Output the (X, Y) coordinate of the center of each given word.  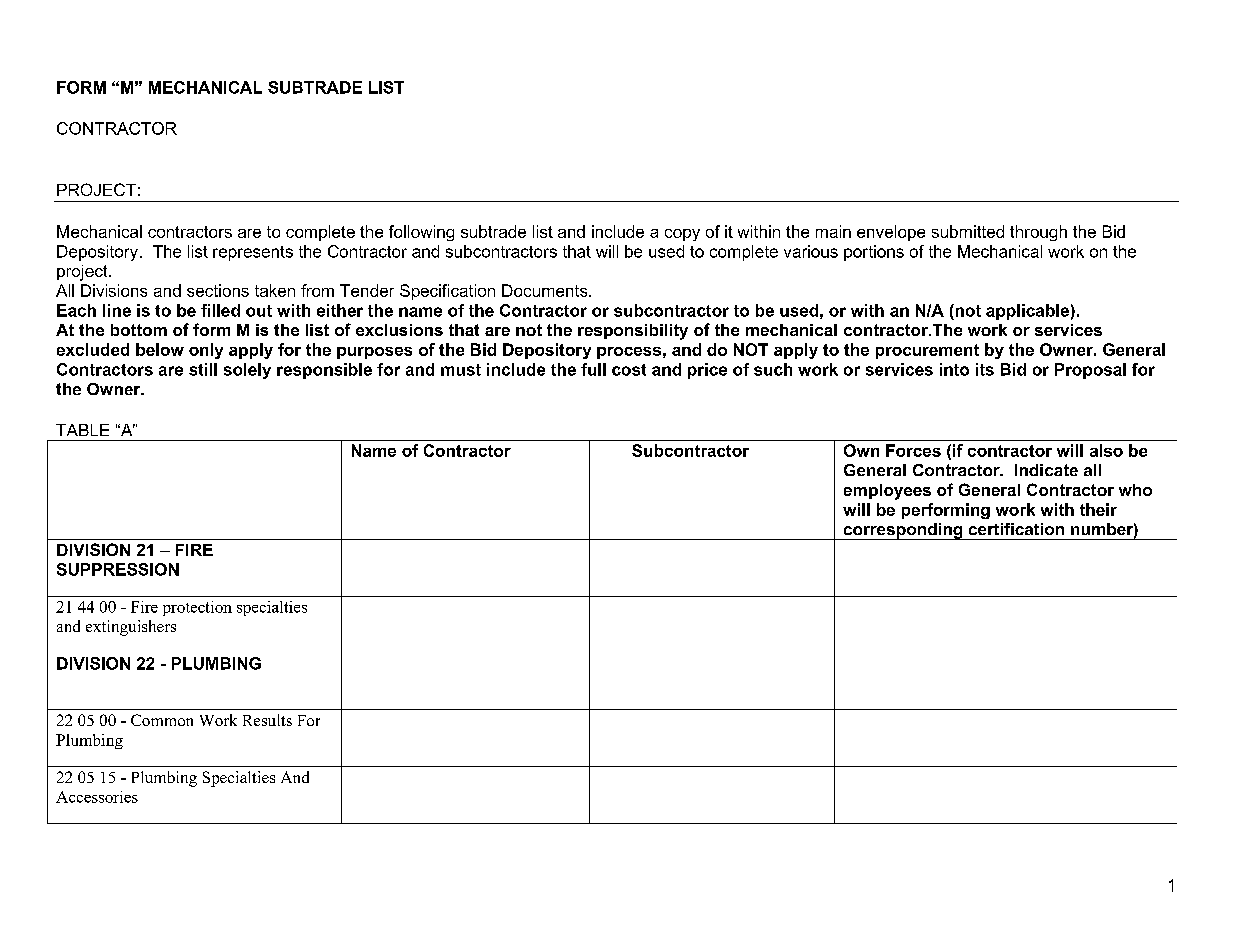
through (1038, 233)
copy (682, 235)
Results (267, 720)
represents (253, 253)
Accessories (97, 797)
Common (162, 720)
